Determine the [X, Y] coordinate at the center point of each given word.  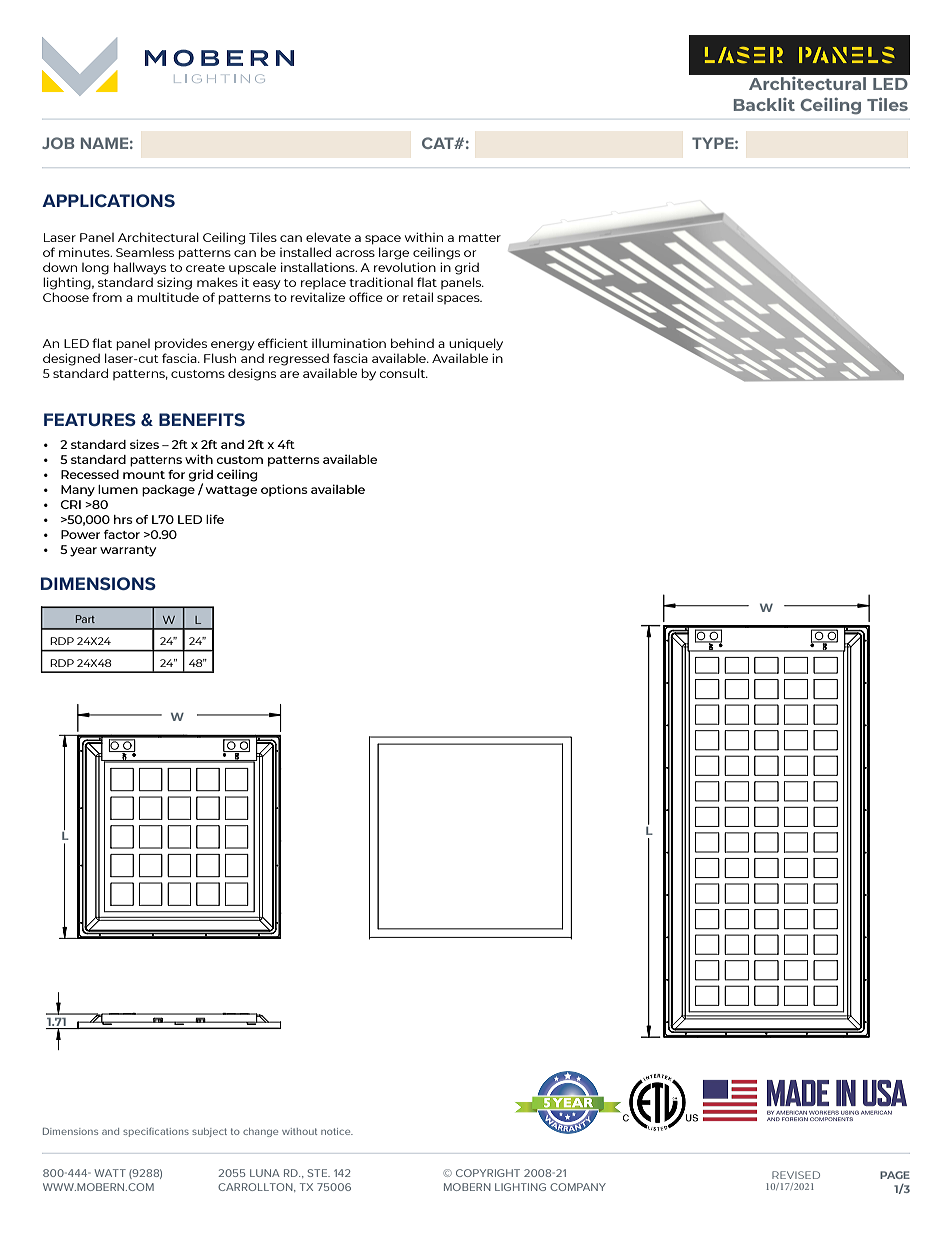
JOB [58, 143]
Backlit [764, 104]
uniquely [476, 344]
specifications [156, 1132]
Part [85, 619]
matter [480, 238]
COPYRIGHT [488, 1173]
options [284, 490]
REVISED [796, 1175]
